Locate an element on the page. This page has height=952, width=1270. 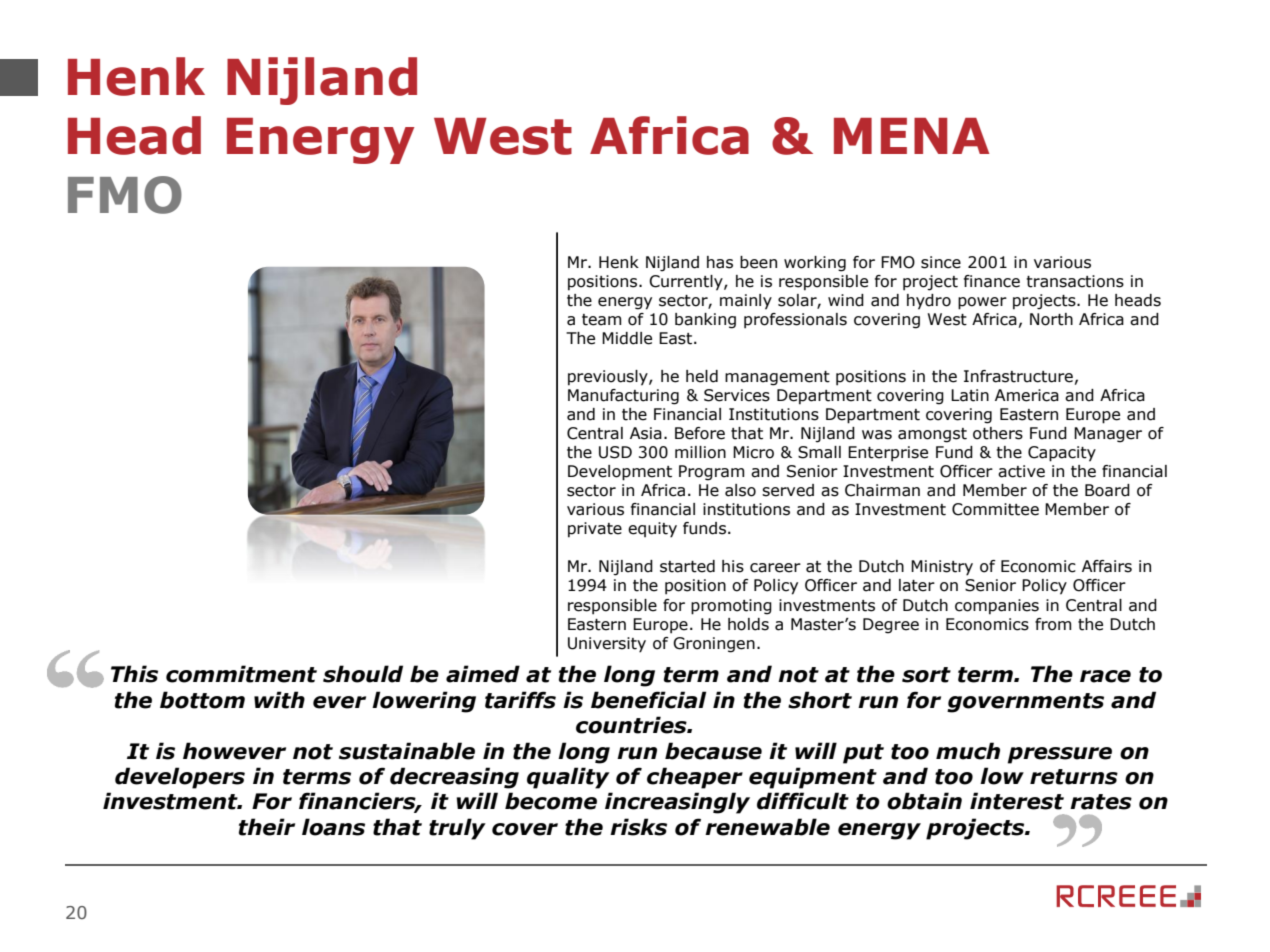
risks is located at coordinates (638, 827).
